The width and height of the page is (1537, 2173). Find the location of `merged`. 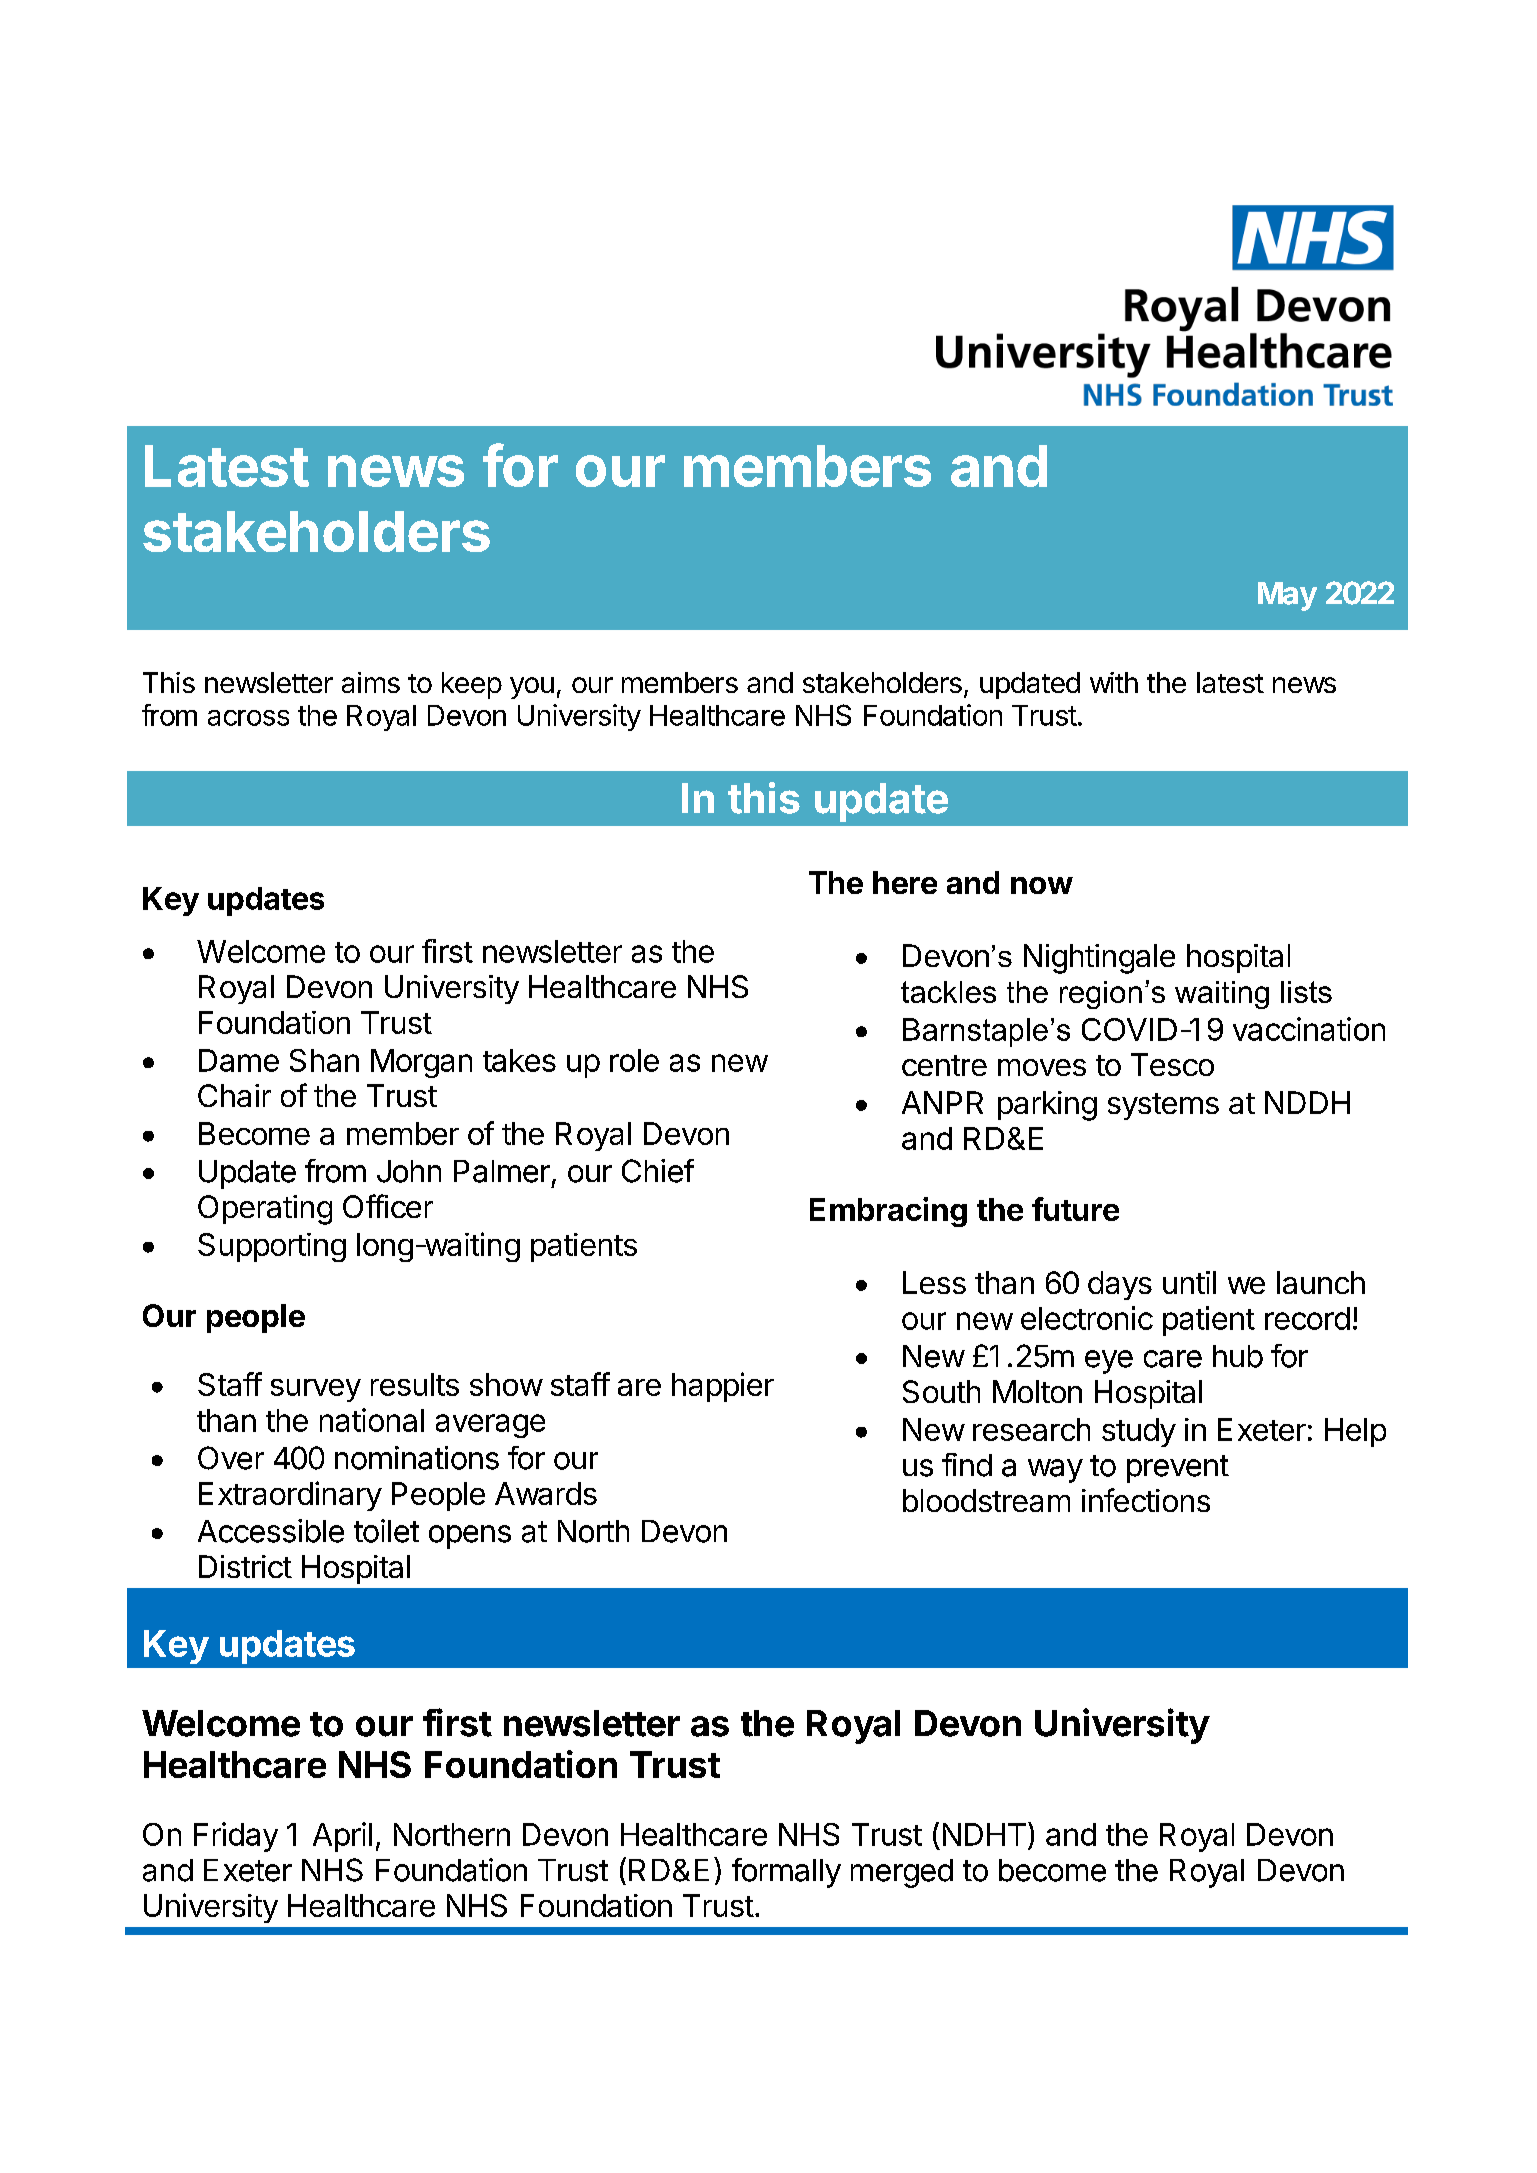

merged is located at coordinates (902, 1873).
